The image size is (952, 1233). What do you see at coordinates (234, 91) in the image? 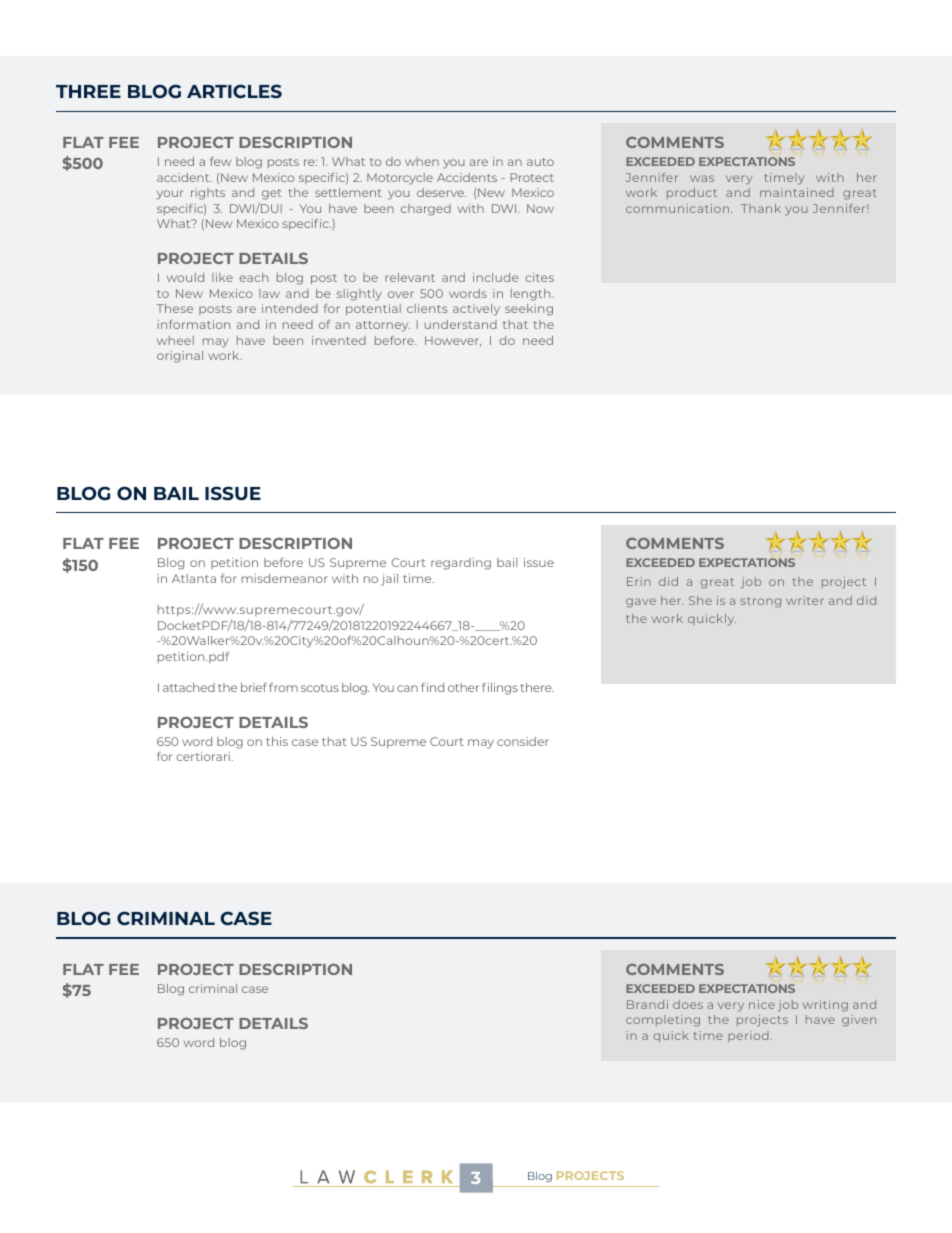
I see `ARTICLES` at bounding box center [234, 91].
